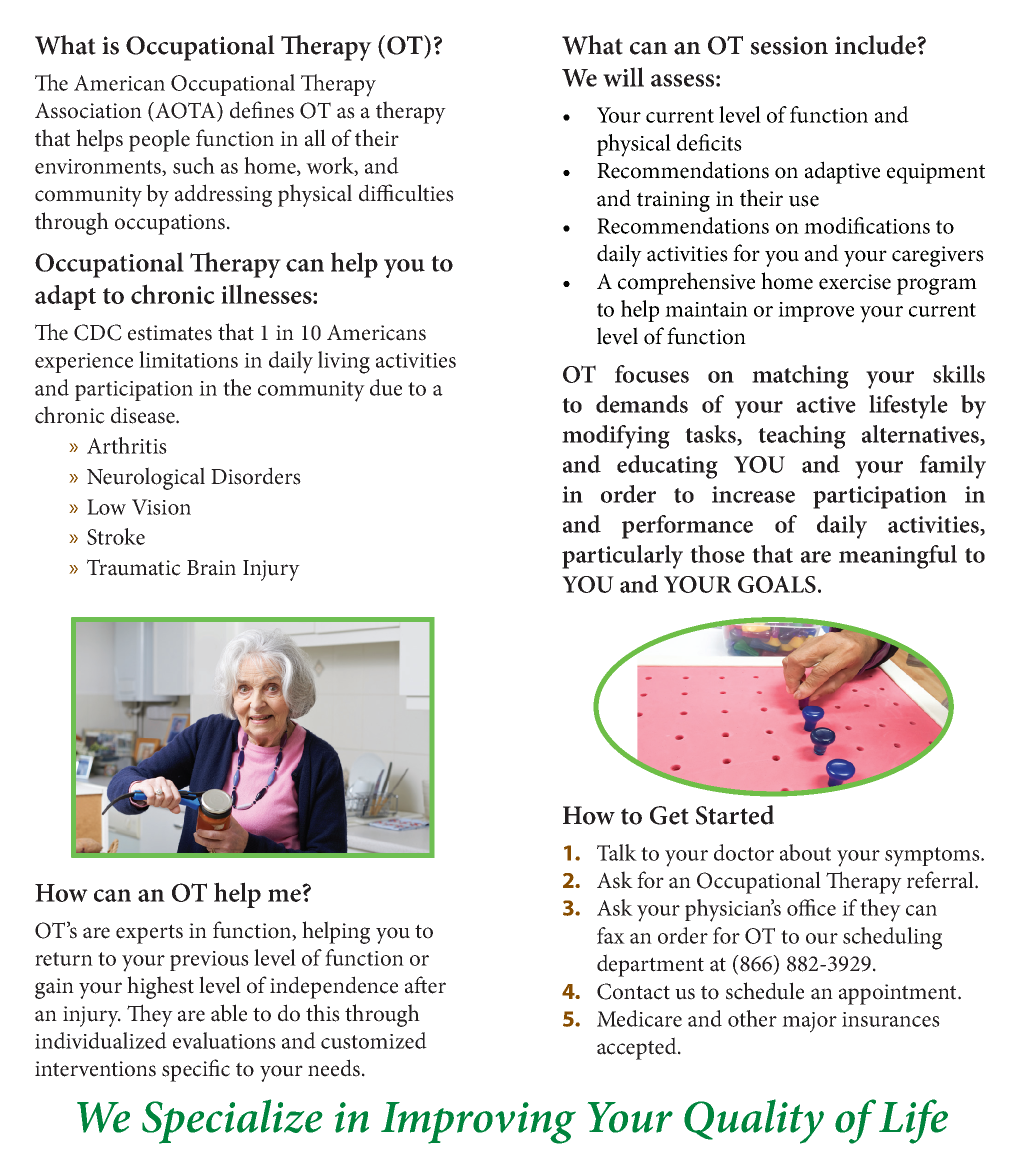 The image size is (1020, 1176). What do you see at coordinates (735, 815) in the screenshot?
I see `Started` at bounding box center [735, 815].
